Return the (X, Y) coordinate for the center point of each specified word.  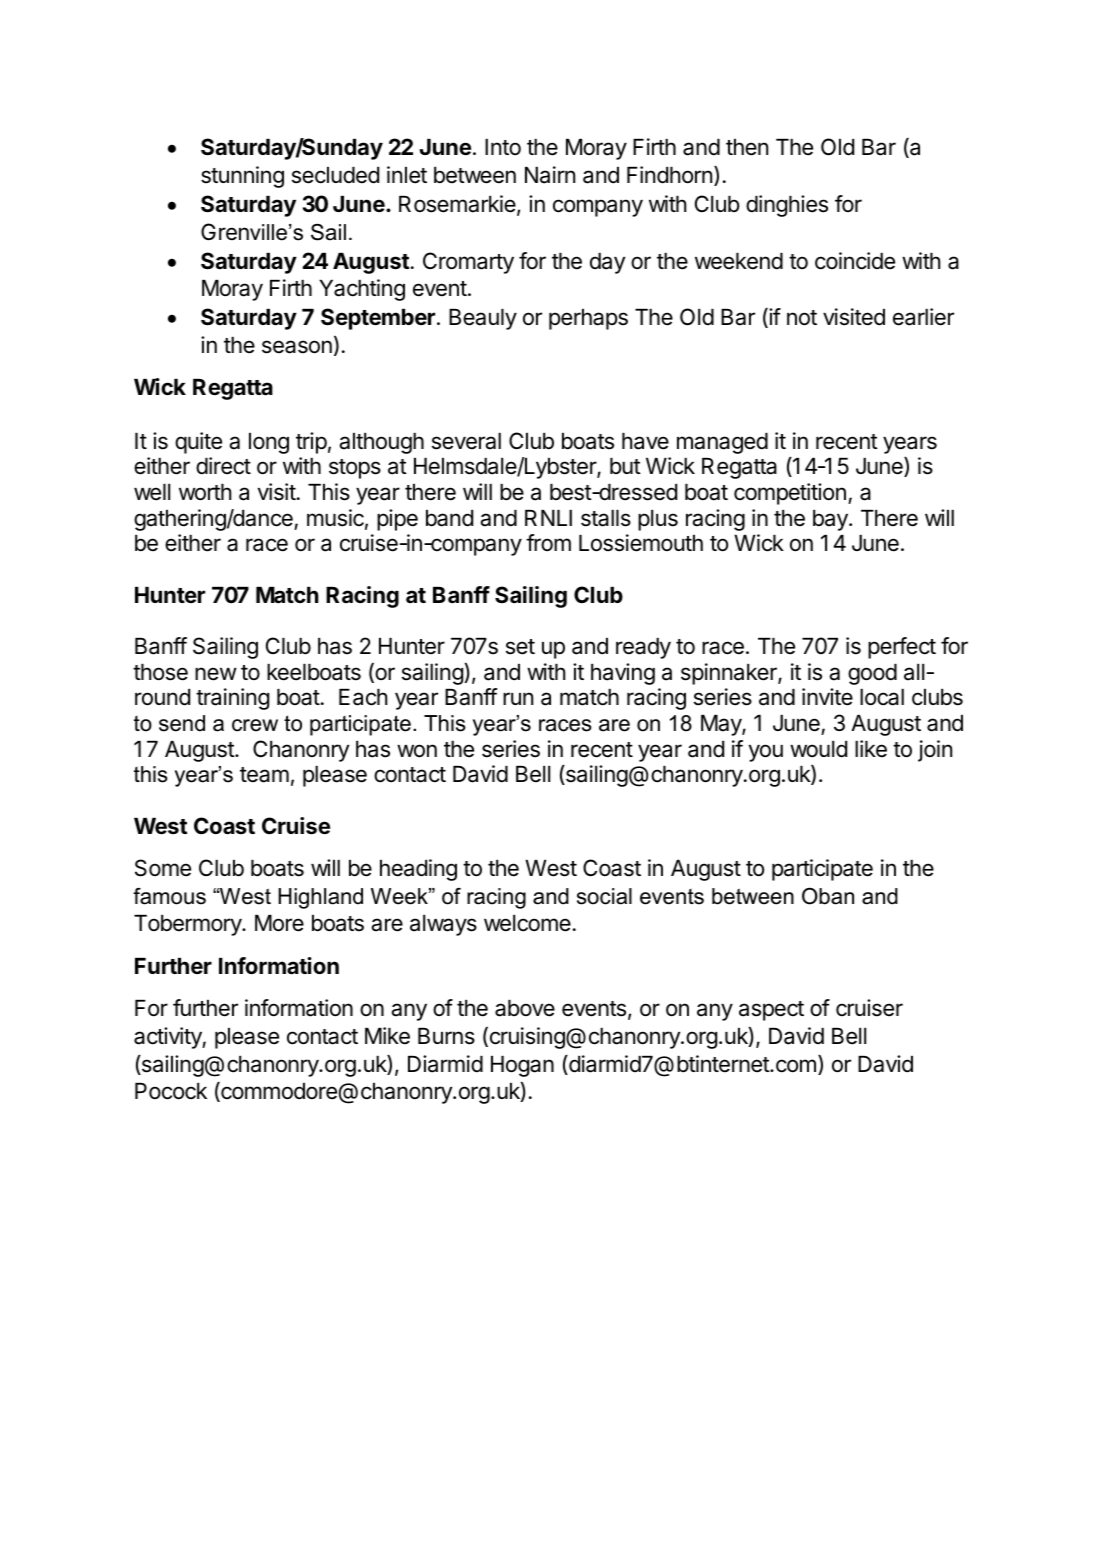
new (216, 674)
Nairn (550, 175)
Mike (387, 1036)
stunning (242, 177)
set (520, 647)
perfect (902, 648)
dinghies (787, 206)
